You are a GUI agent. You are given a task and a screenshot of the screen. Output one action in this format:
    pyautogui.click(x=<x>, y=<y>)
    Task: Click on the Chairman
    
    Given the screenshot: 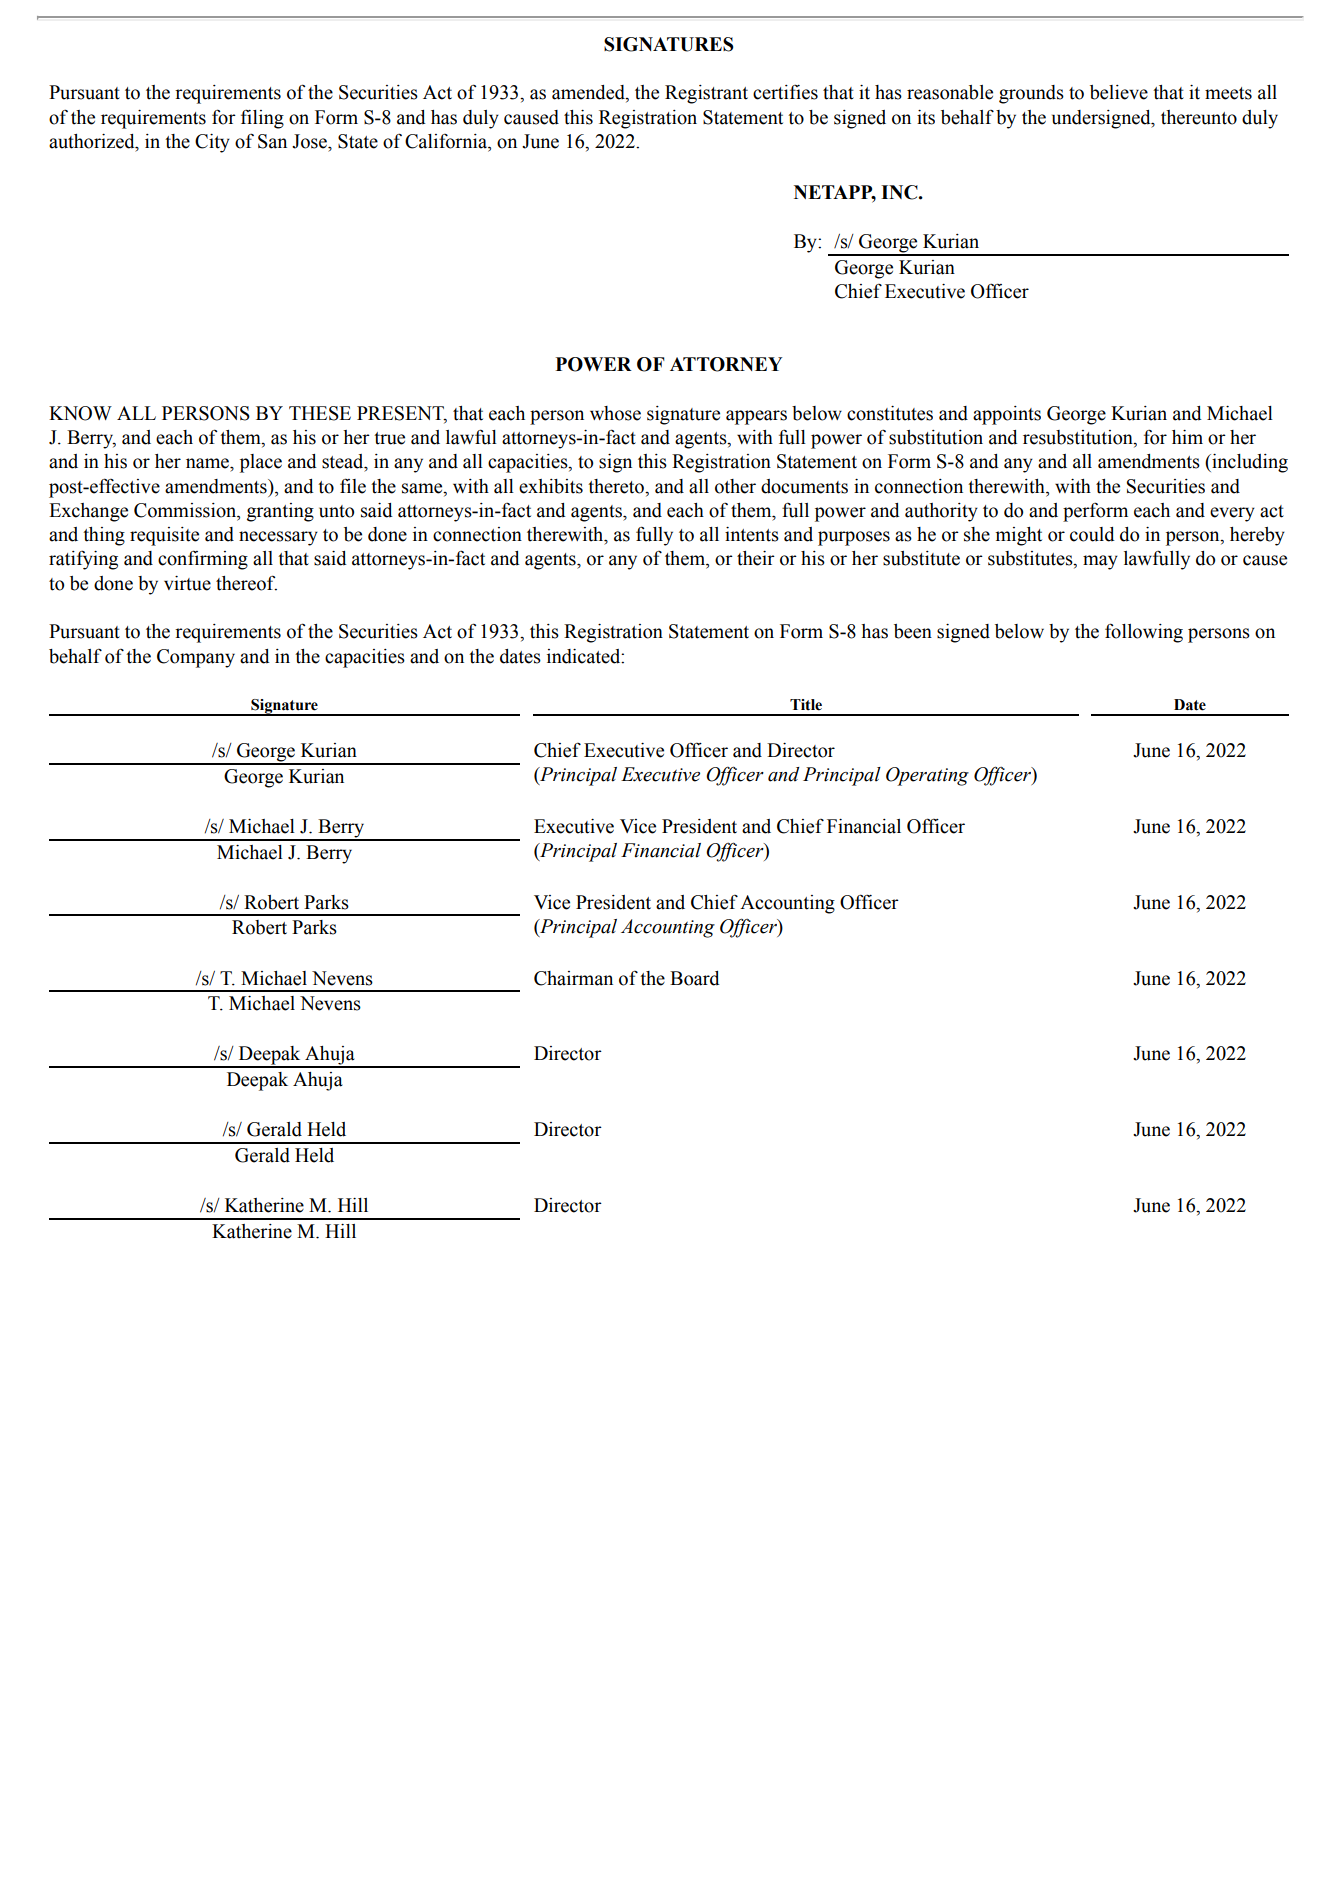 What is the action you would take?
    pyautogui.click(x=573, y=978)
